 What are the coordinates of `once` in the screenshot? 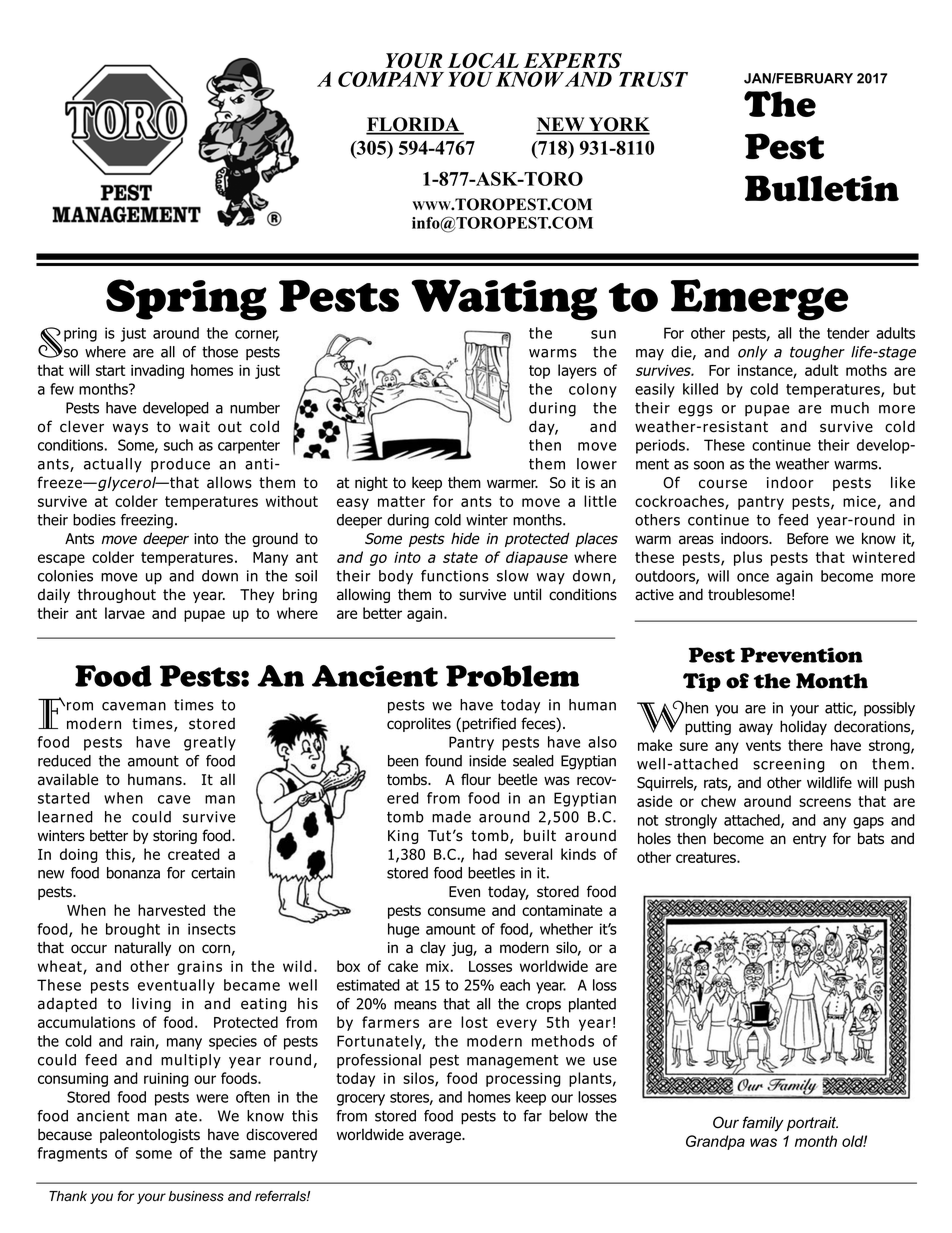 It's located at (753, 577).
